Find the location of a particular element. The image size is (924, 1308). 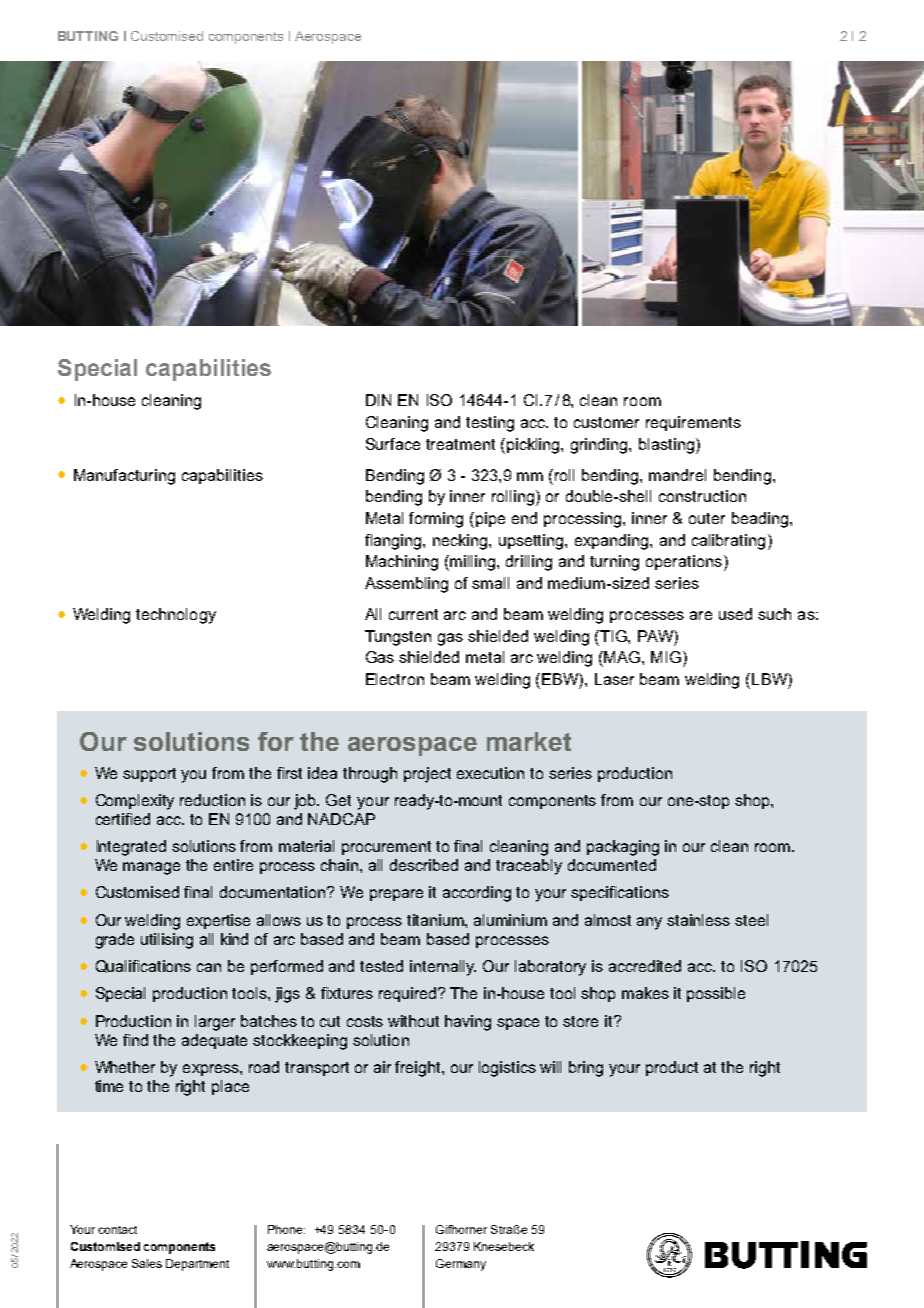

described is located at coordinates (424, 865).
